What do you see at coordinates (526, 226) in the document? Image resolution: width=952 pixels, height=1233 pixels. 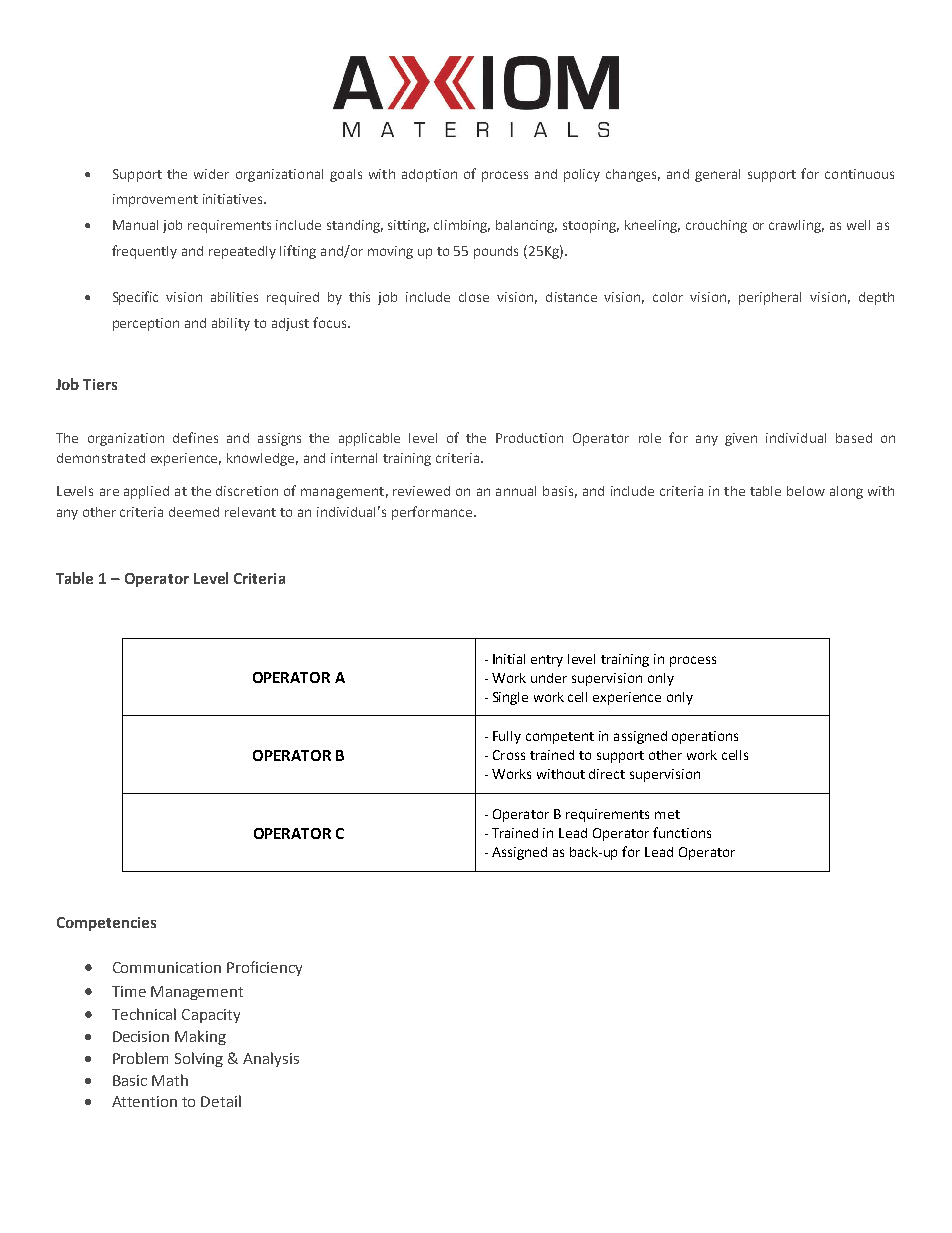 I see `balancing` at bounding box center [526, 226].
